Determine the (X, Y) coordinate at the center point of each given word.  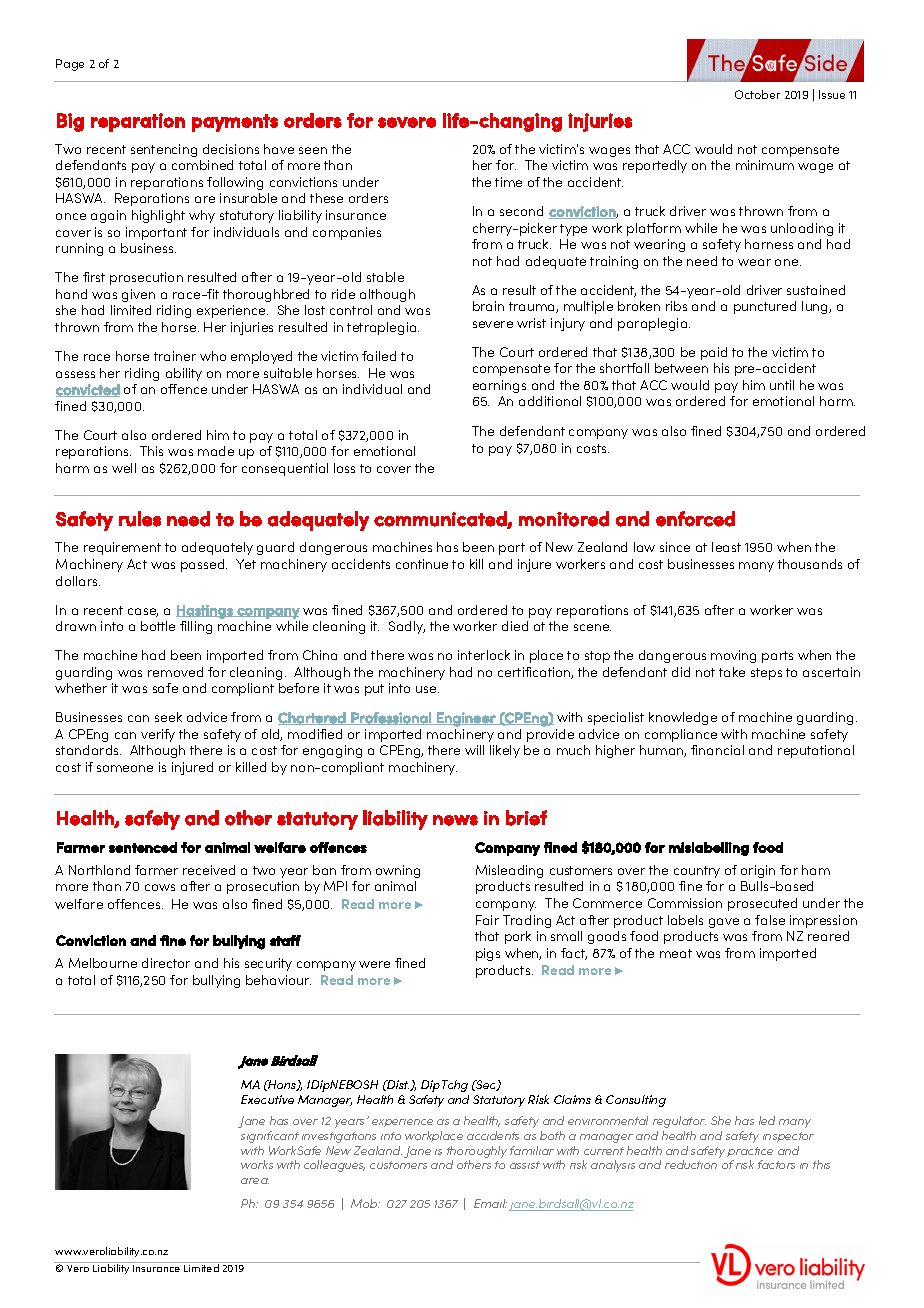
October (757, 94)
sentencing (164, 150)
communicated (441, 519)
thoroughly (477, 1152)
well (124, 468)
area (255, 1181)
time (508, 182)
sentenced (143, 847)
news (455, 820)
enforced (695, 519)
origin (758, 871)
